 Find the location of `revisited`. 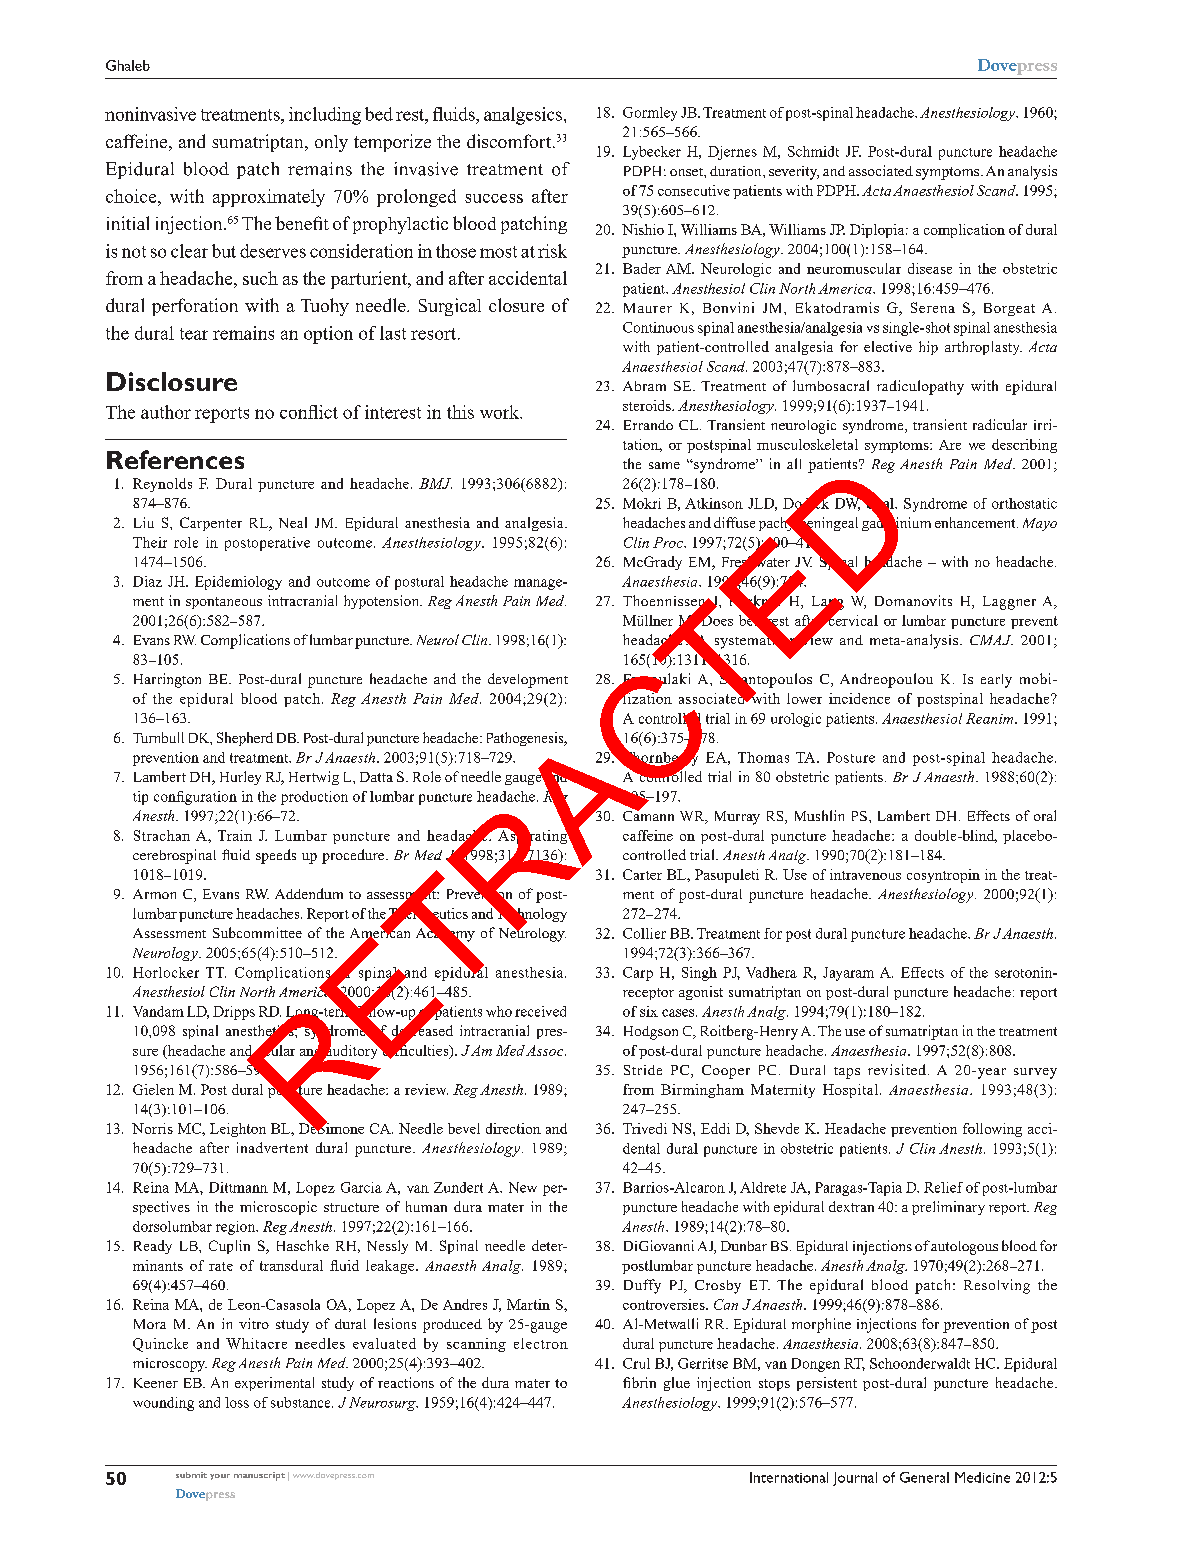

revisited is located at coordinates (897, 1069).
